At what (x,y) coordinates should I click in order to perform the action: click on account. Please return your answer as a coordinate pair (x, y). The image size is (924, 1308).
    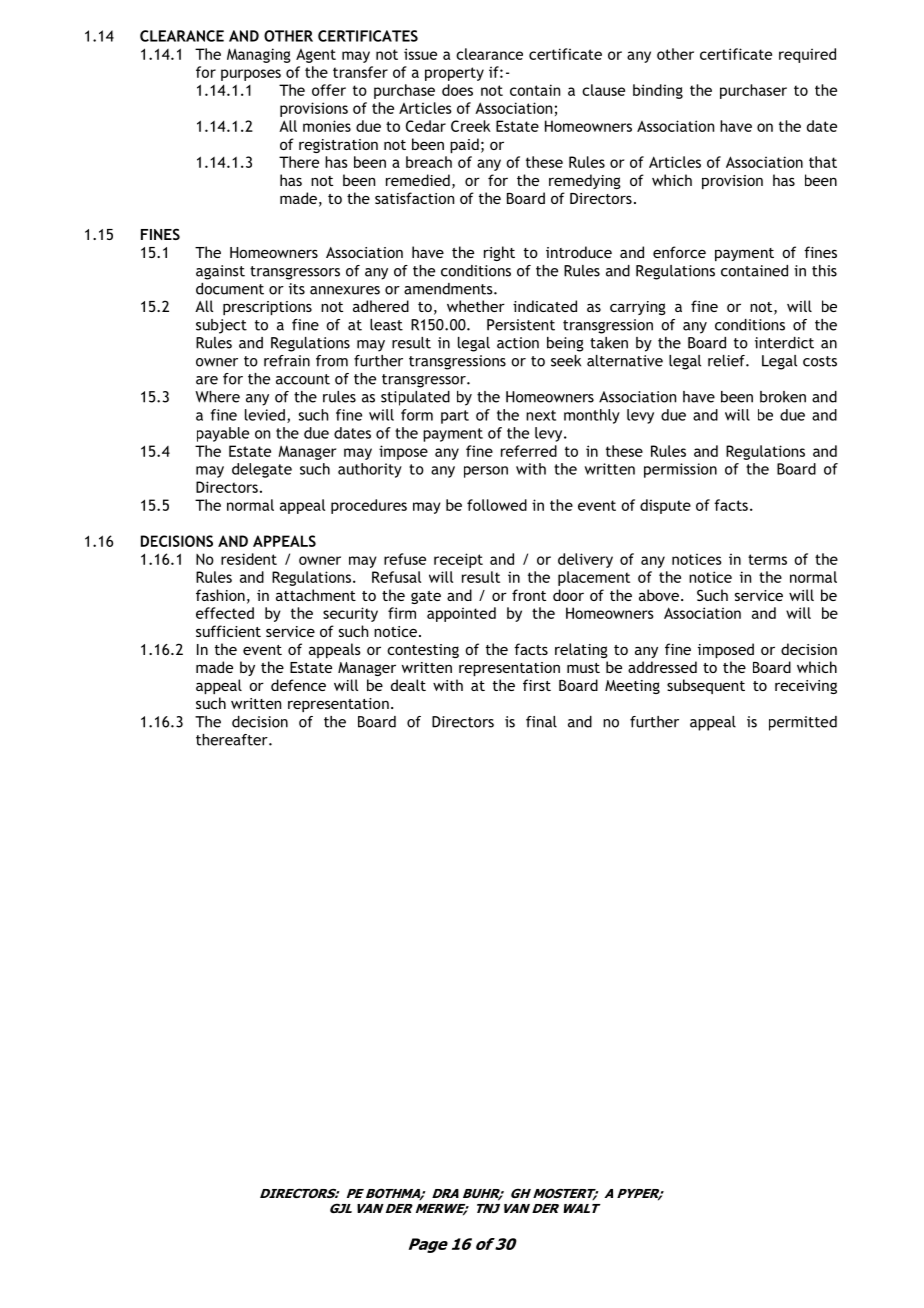
    Looking at the image, I should click on (303, 379).
